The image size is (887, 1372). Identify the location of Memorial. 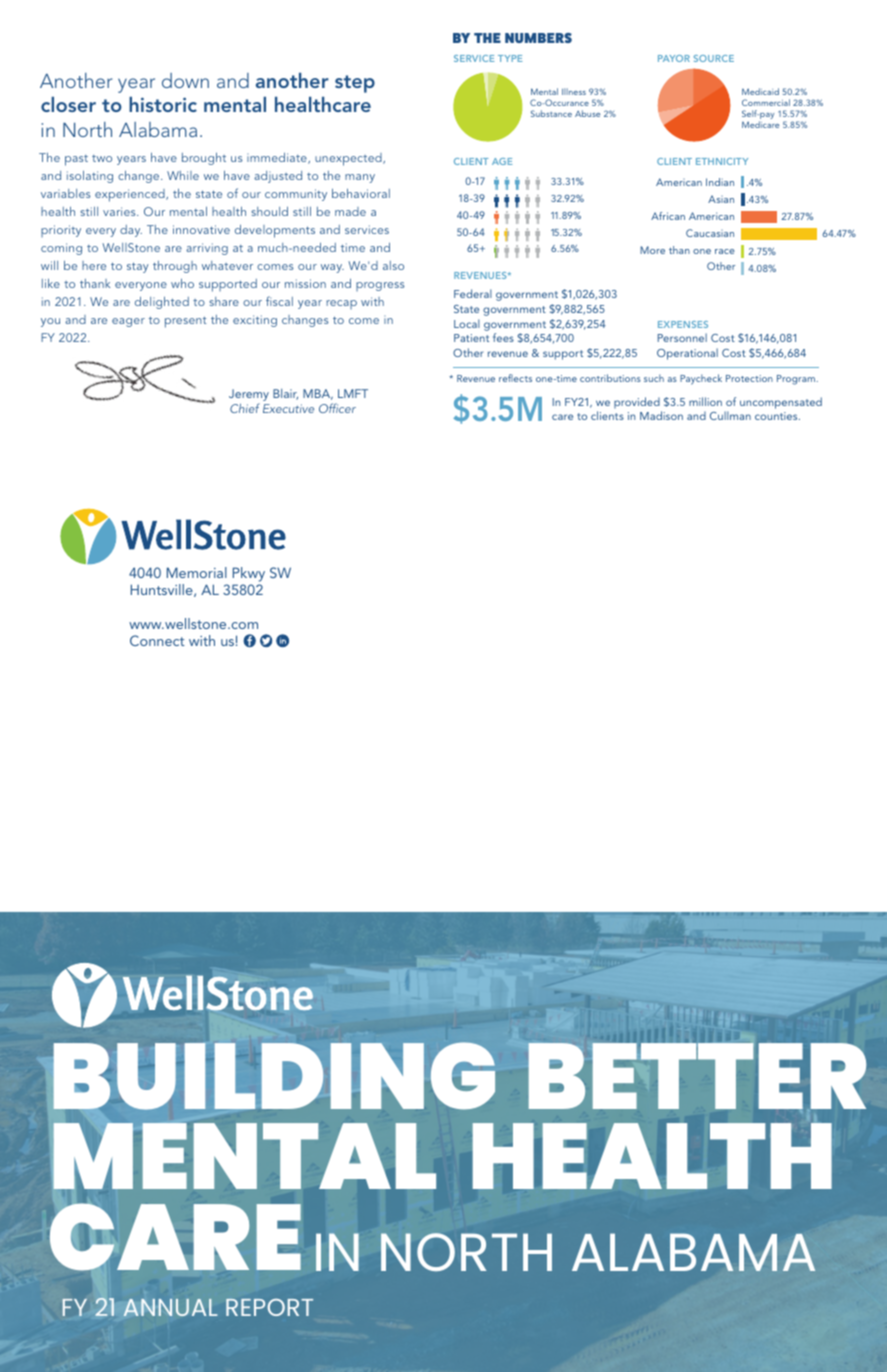
(197, 572).
